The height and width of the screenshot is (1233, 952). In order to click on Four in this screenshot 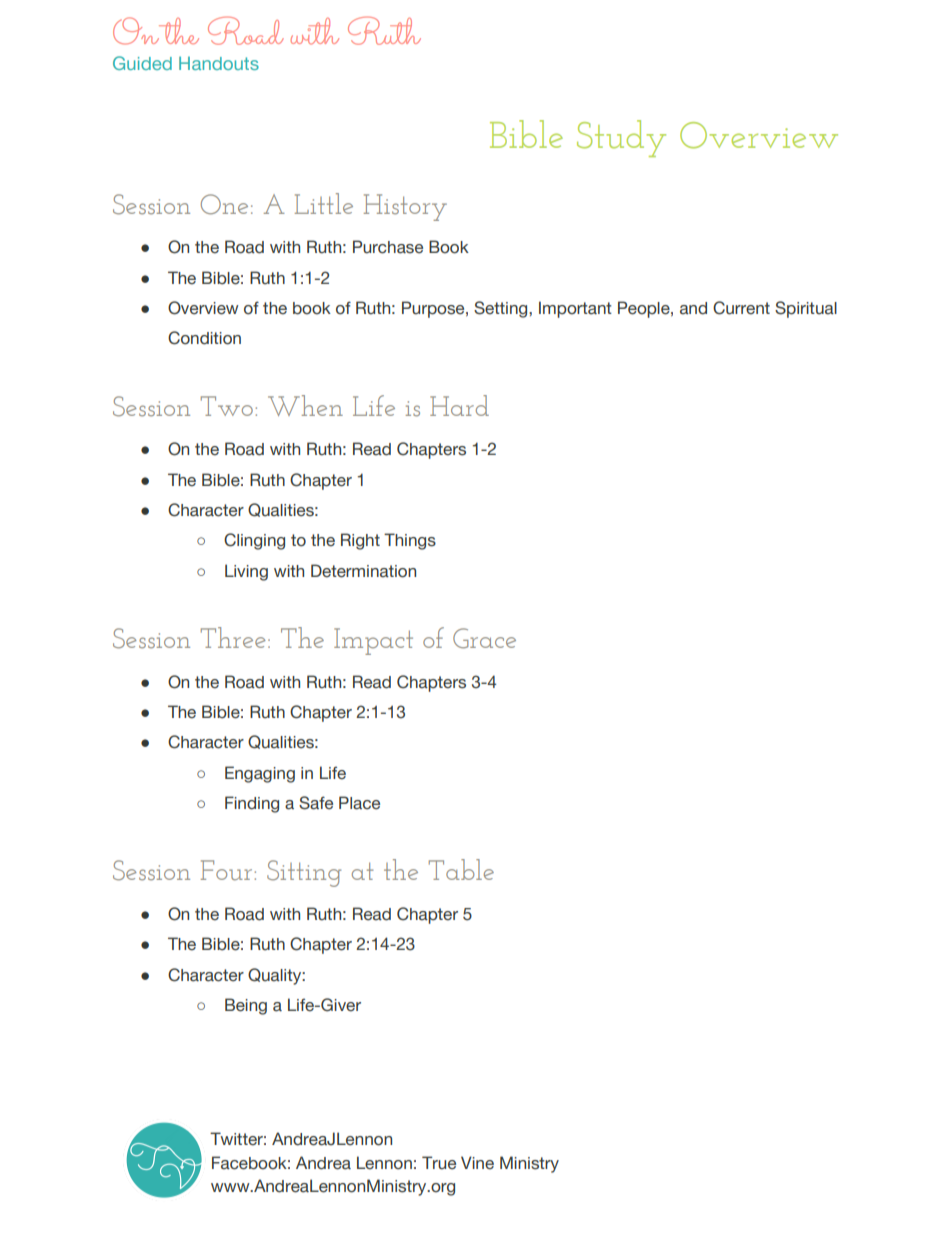, I will do `click(226, 870)`.
